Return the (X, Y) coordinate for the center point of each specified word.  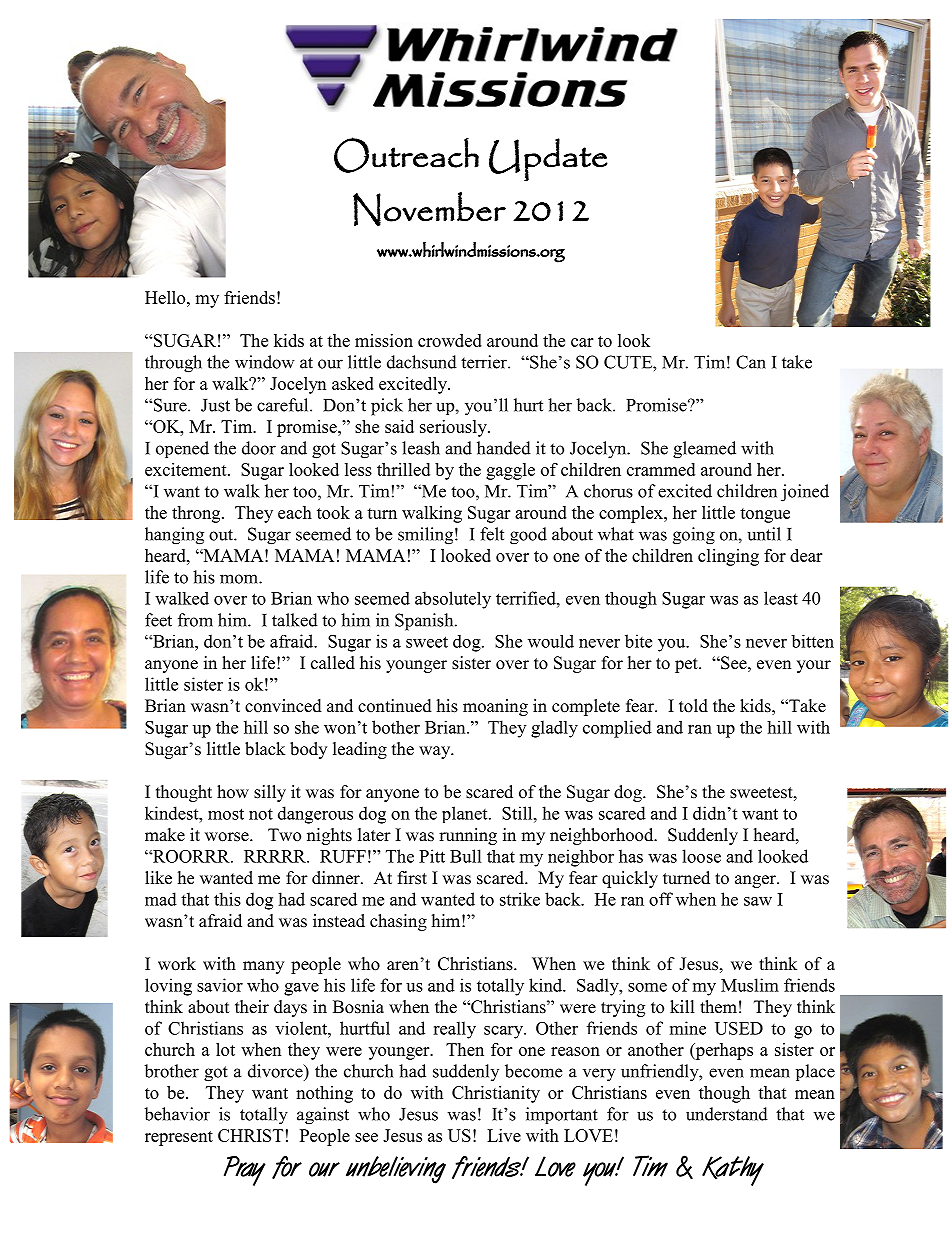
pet (687, 665)
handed (504, 448)
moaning (495, 707)
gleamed (704, 450)
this (227, 899)
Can (751, 362)
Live (504, 1135)
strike (520, 899)
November (429, 209)
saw (758, 901)
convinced (283, 706)
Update (548, 160)
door (259, 448)
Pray (245, 1171)
